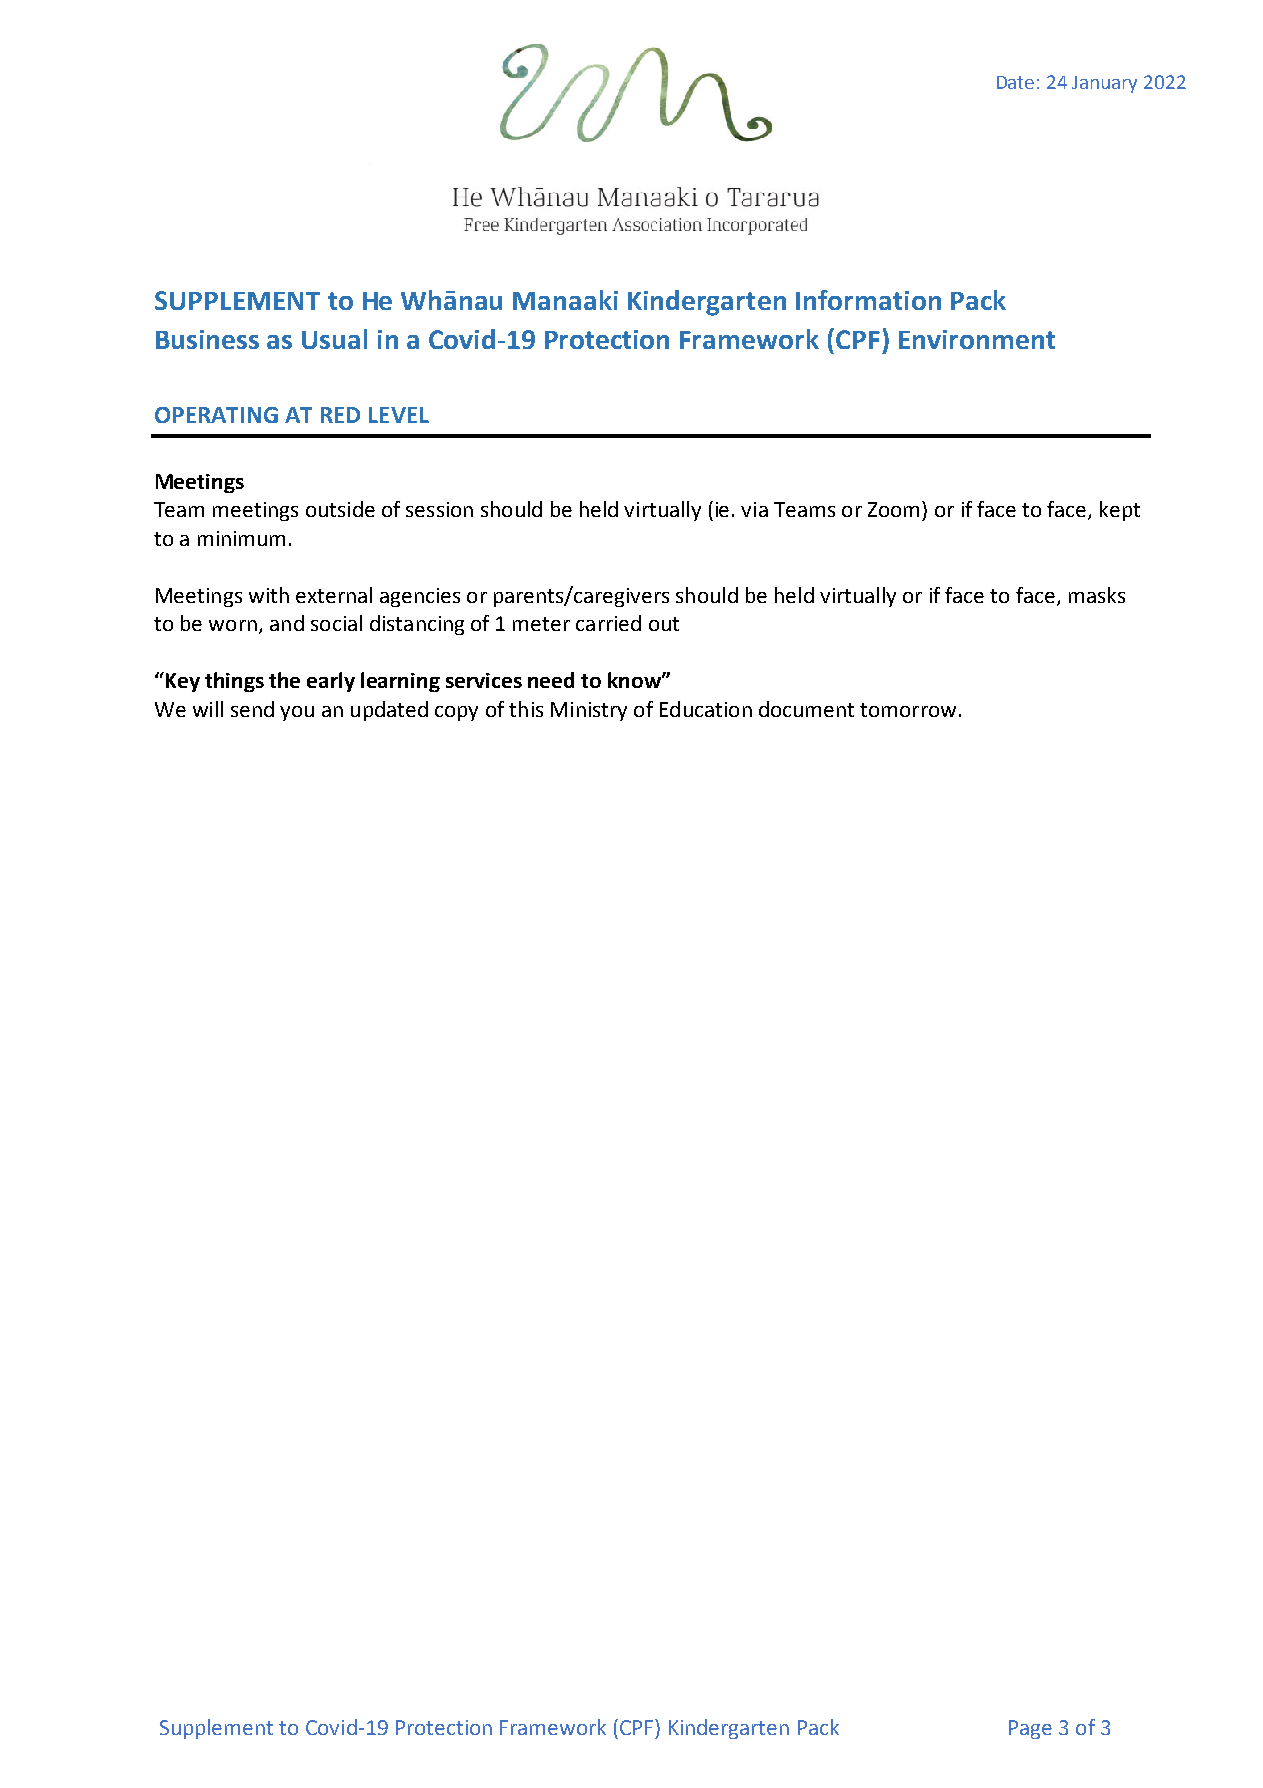  I want to click on document, so click(806, 709).
